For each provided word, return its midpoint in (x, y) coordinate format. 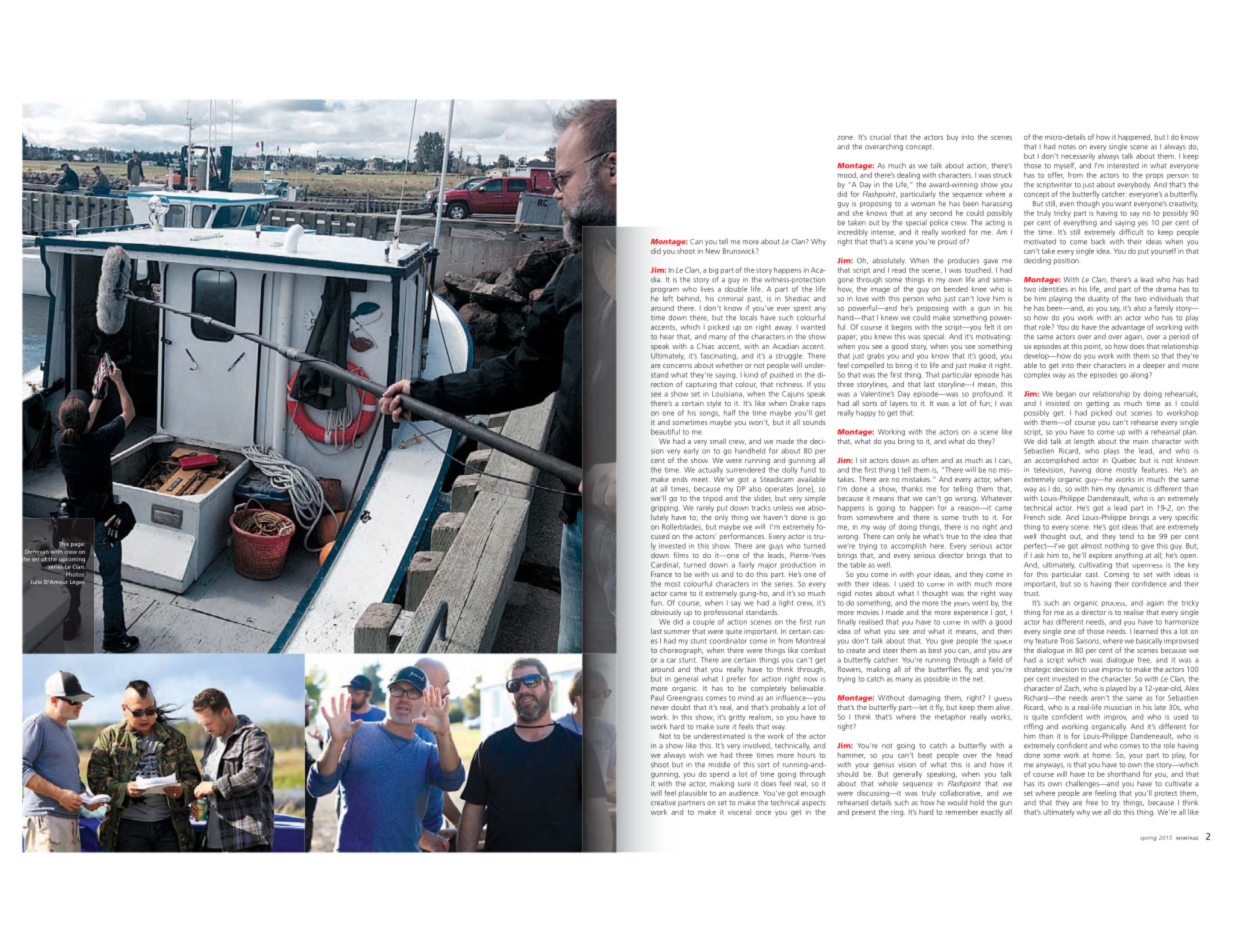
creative (663, 803)
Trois (1067, 641)
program (665, 292)
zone (846, 138)
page (78, 545)
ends (680, 479)
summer (677, 632)
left (668, 297)
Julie (36, 582)
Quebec (1124, 460)
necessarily (1078, 158)
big (714, 272)
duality (1098, 299)
